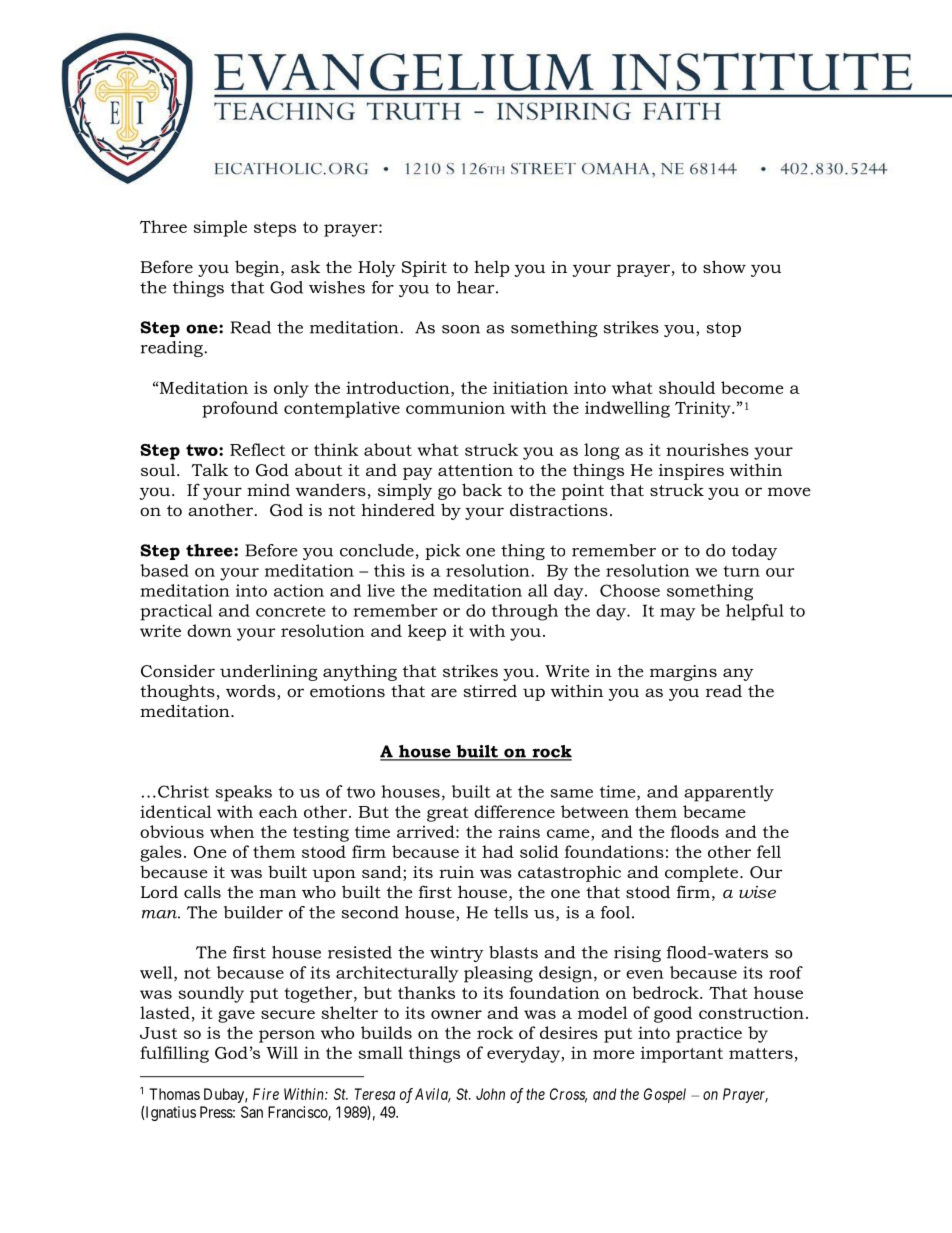 The width and height of the screenshot is (952, 1233). I want to click on Spirit, so click(424, 269).
